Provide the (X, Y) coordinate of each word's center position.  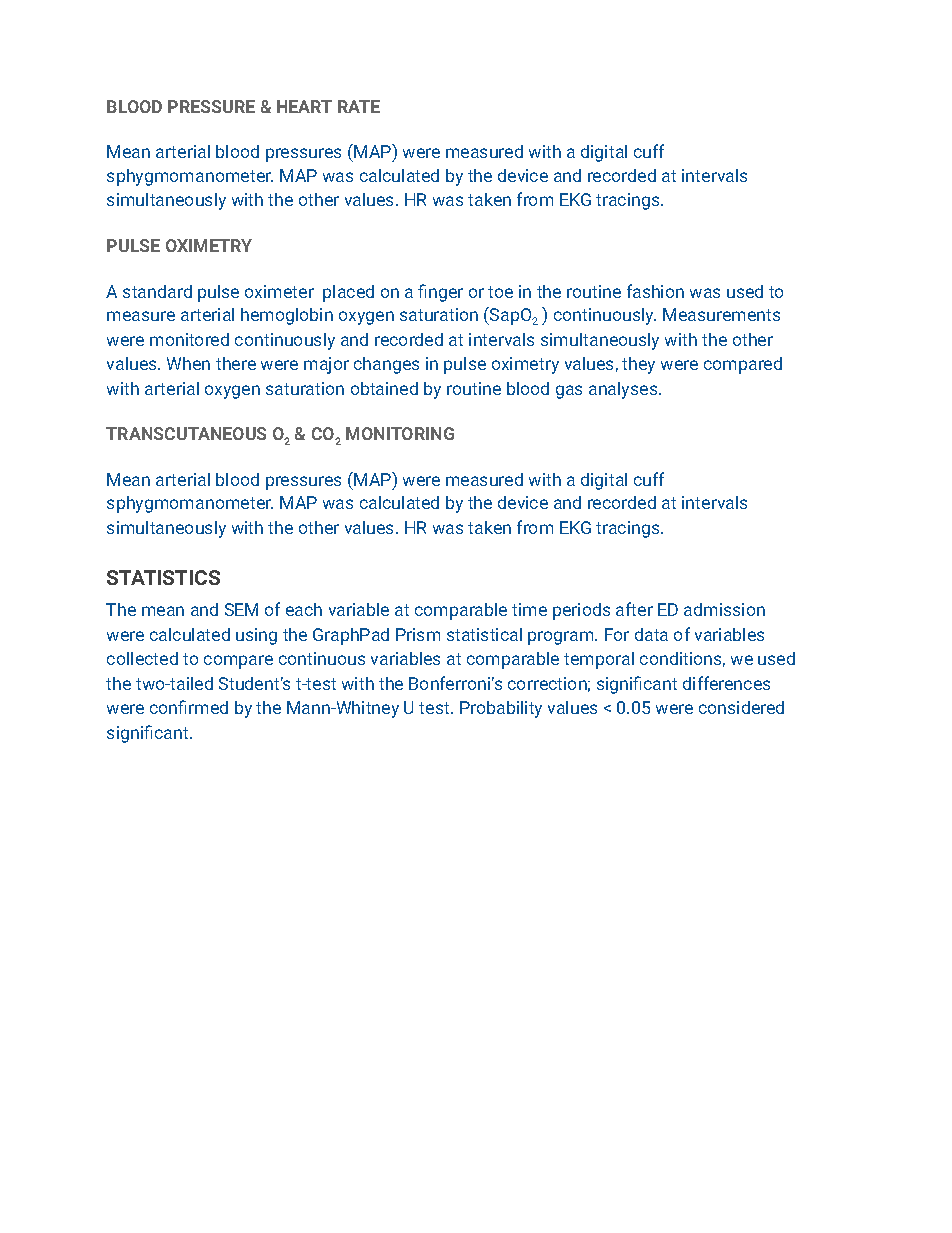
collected (142, 658)
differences (726, 683)
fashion (655, 291)
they (638, 365)
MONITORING (400, 433)
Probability (501, 709)
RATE (359, 106)
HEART (304, 106)
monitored (189, 339)
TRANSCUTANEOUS (186, 433)
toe (500, 292)
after (634, 609)
